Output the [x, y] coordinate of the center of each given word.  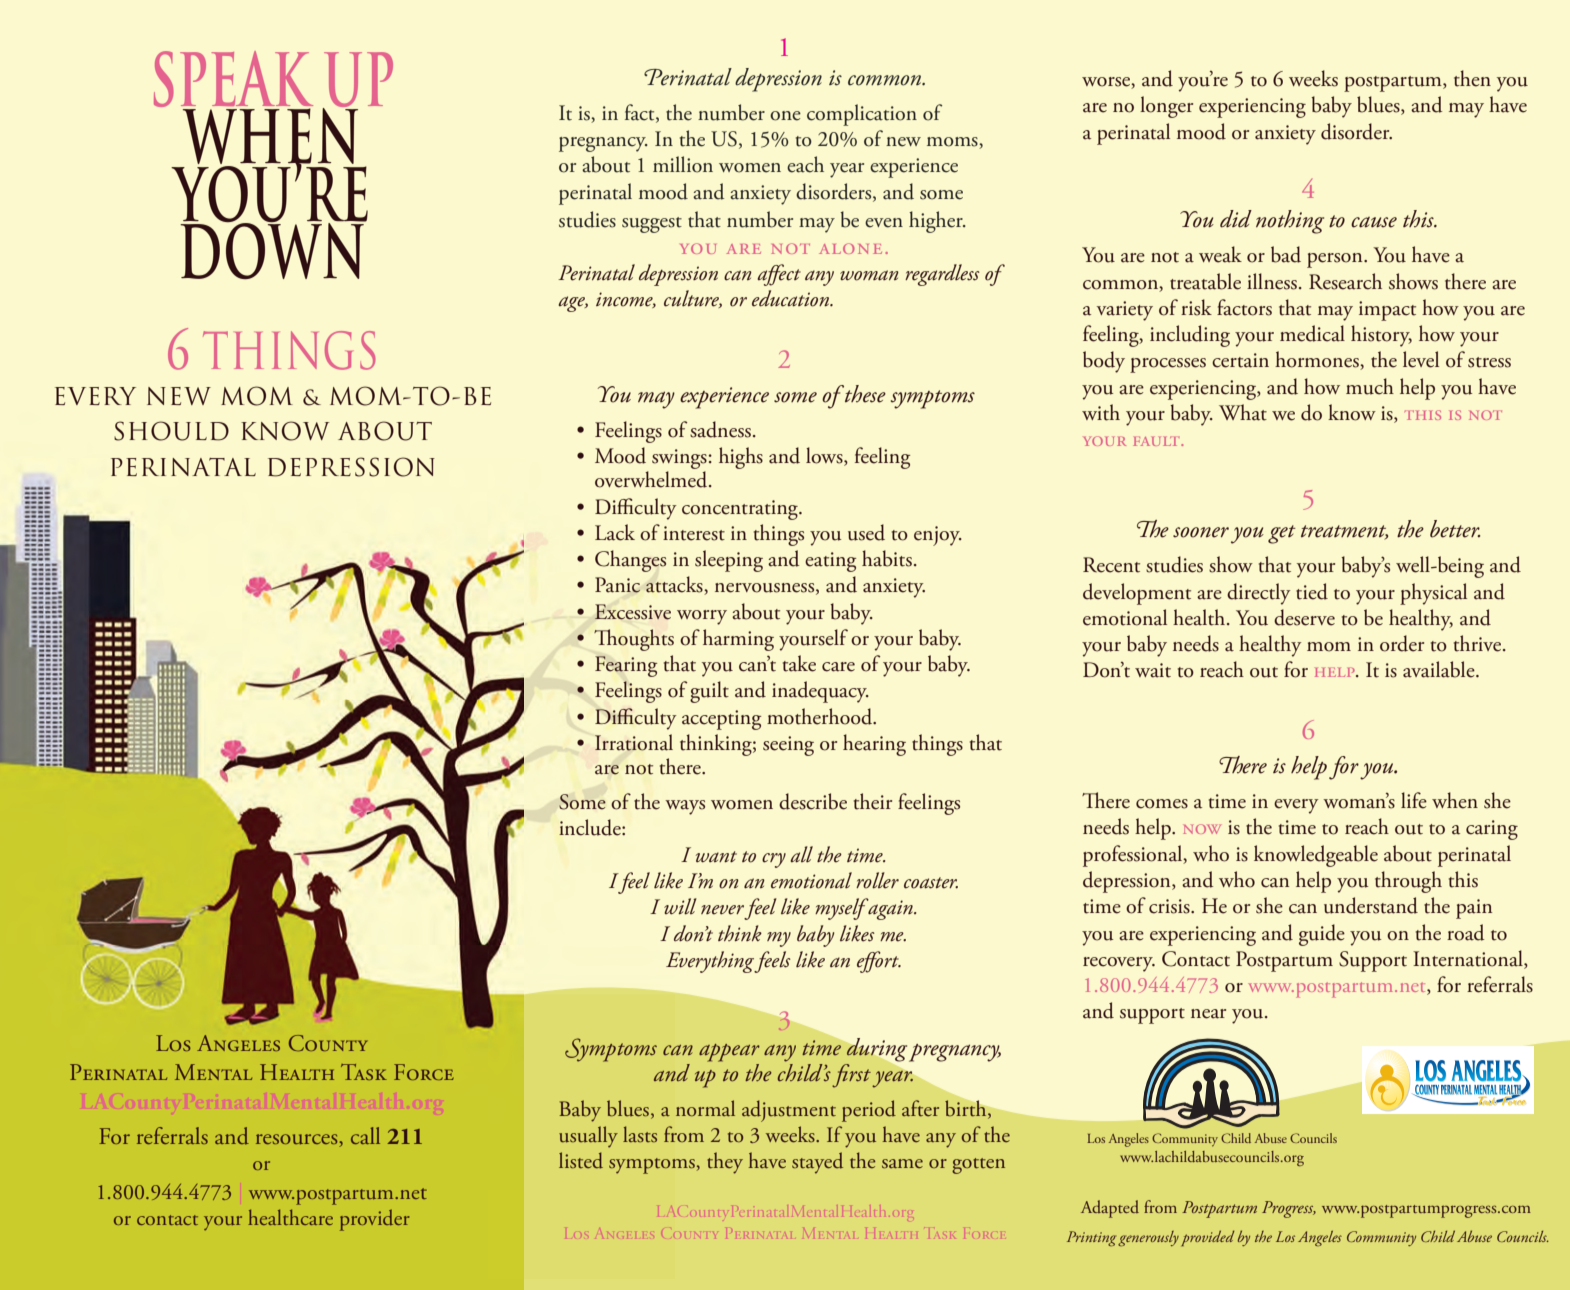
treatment [1344, 532]
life [1414, 800]
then [1472, 78]
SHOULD [171, 431]
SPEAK [233, 80]
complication [862, 115]
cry [774, 860]
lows [825, 456]
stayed [817, 1163]
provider [375, 1220]
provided [1207, 1238]
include [591, 827]
